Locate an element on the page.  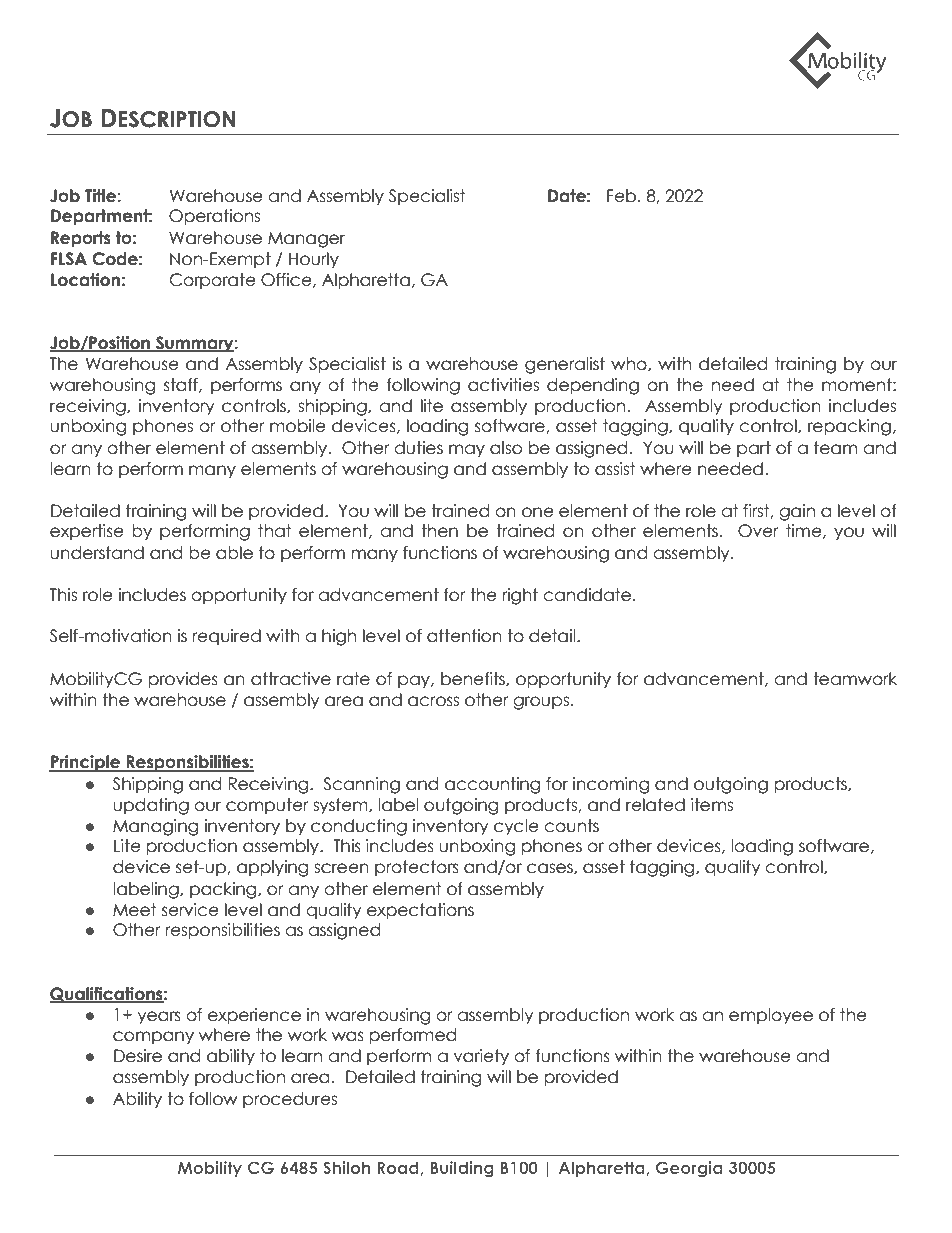
Georgia is located at coordinates (689, 1169).
